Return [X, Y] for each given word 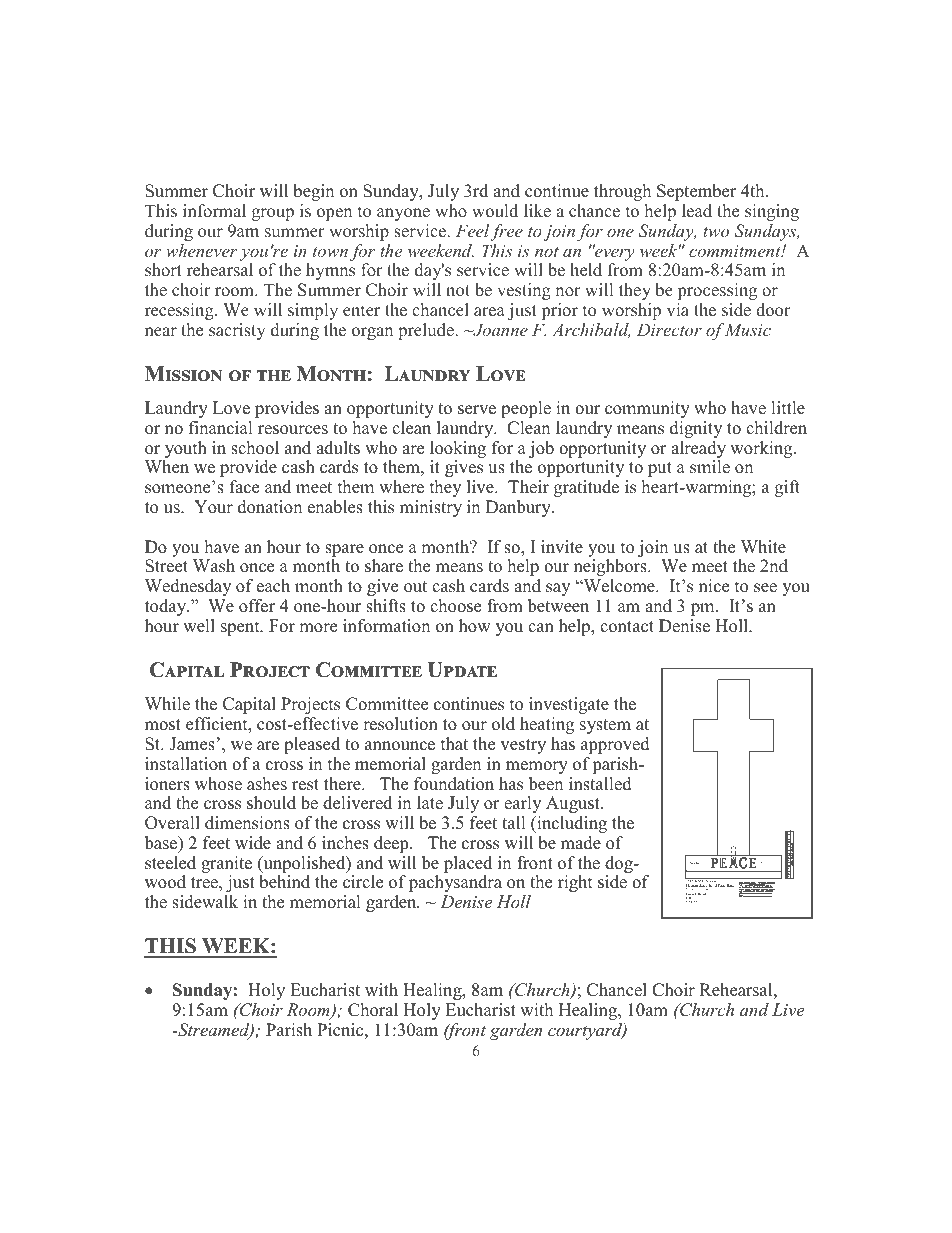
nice [714, 586]
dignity [696, 429]
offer [257, 606]
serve [477, 410]
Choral [373, 1010]
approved [615, 745]
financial [221, 428]
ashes [267, 784]
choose [455, 606]
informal [214, 211]
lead [697, 211]
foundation [454, 784]
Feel [472, 230]
